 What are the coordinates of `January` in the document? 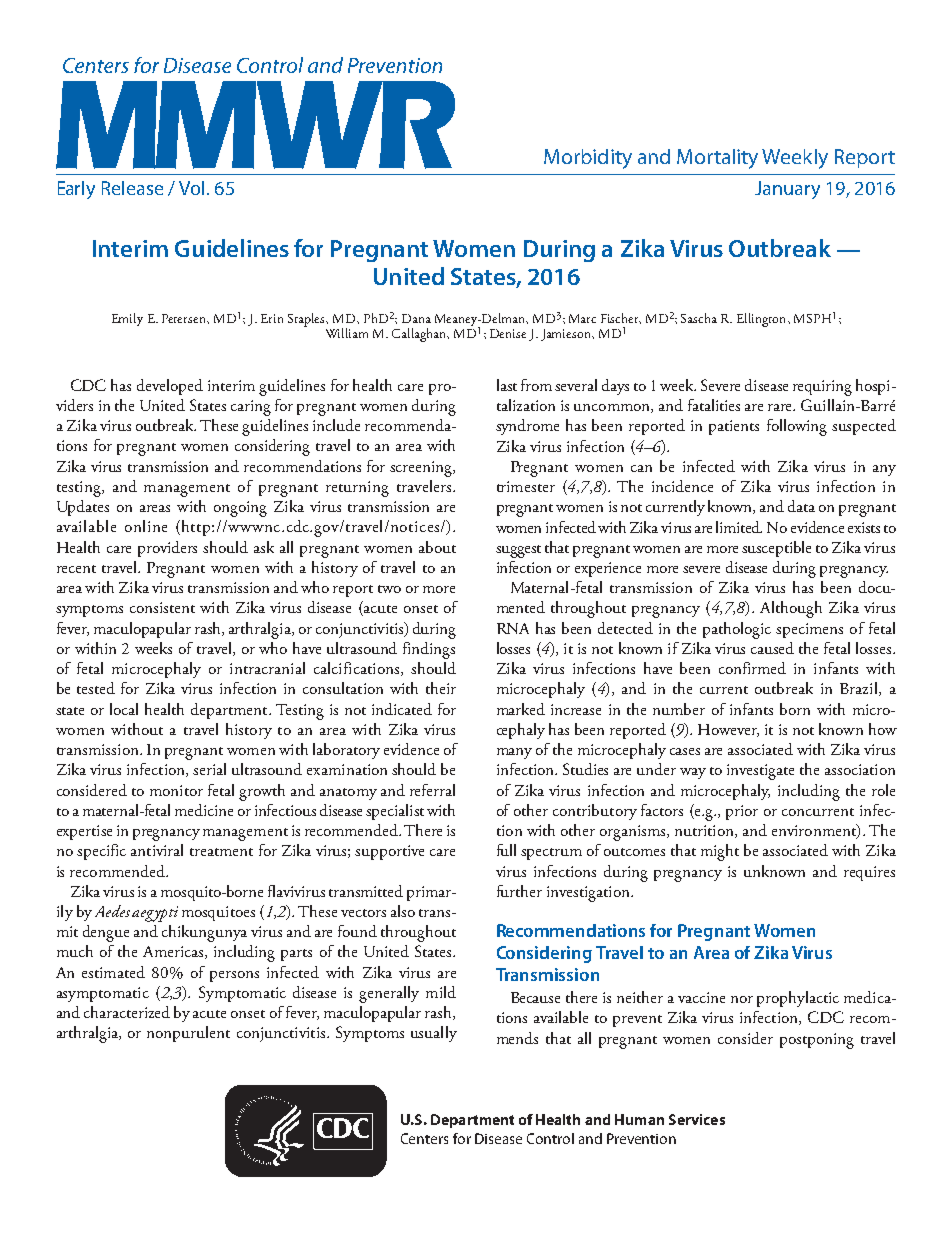 It's located at (787, 190).
